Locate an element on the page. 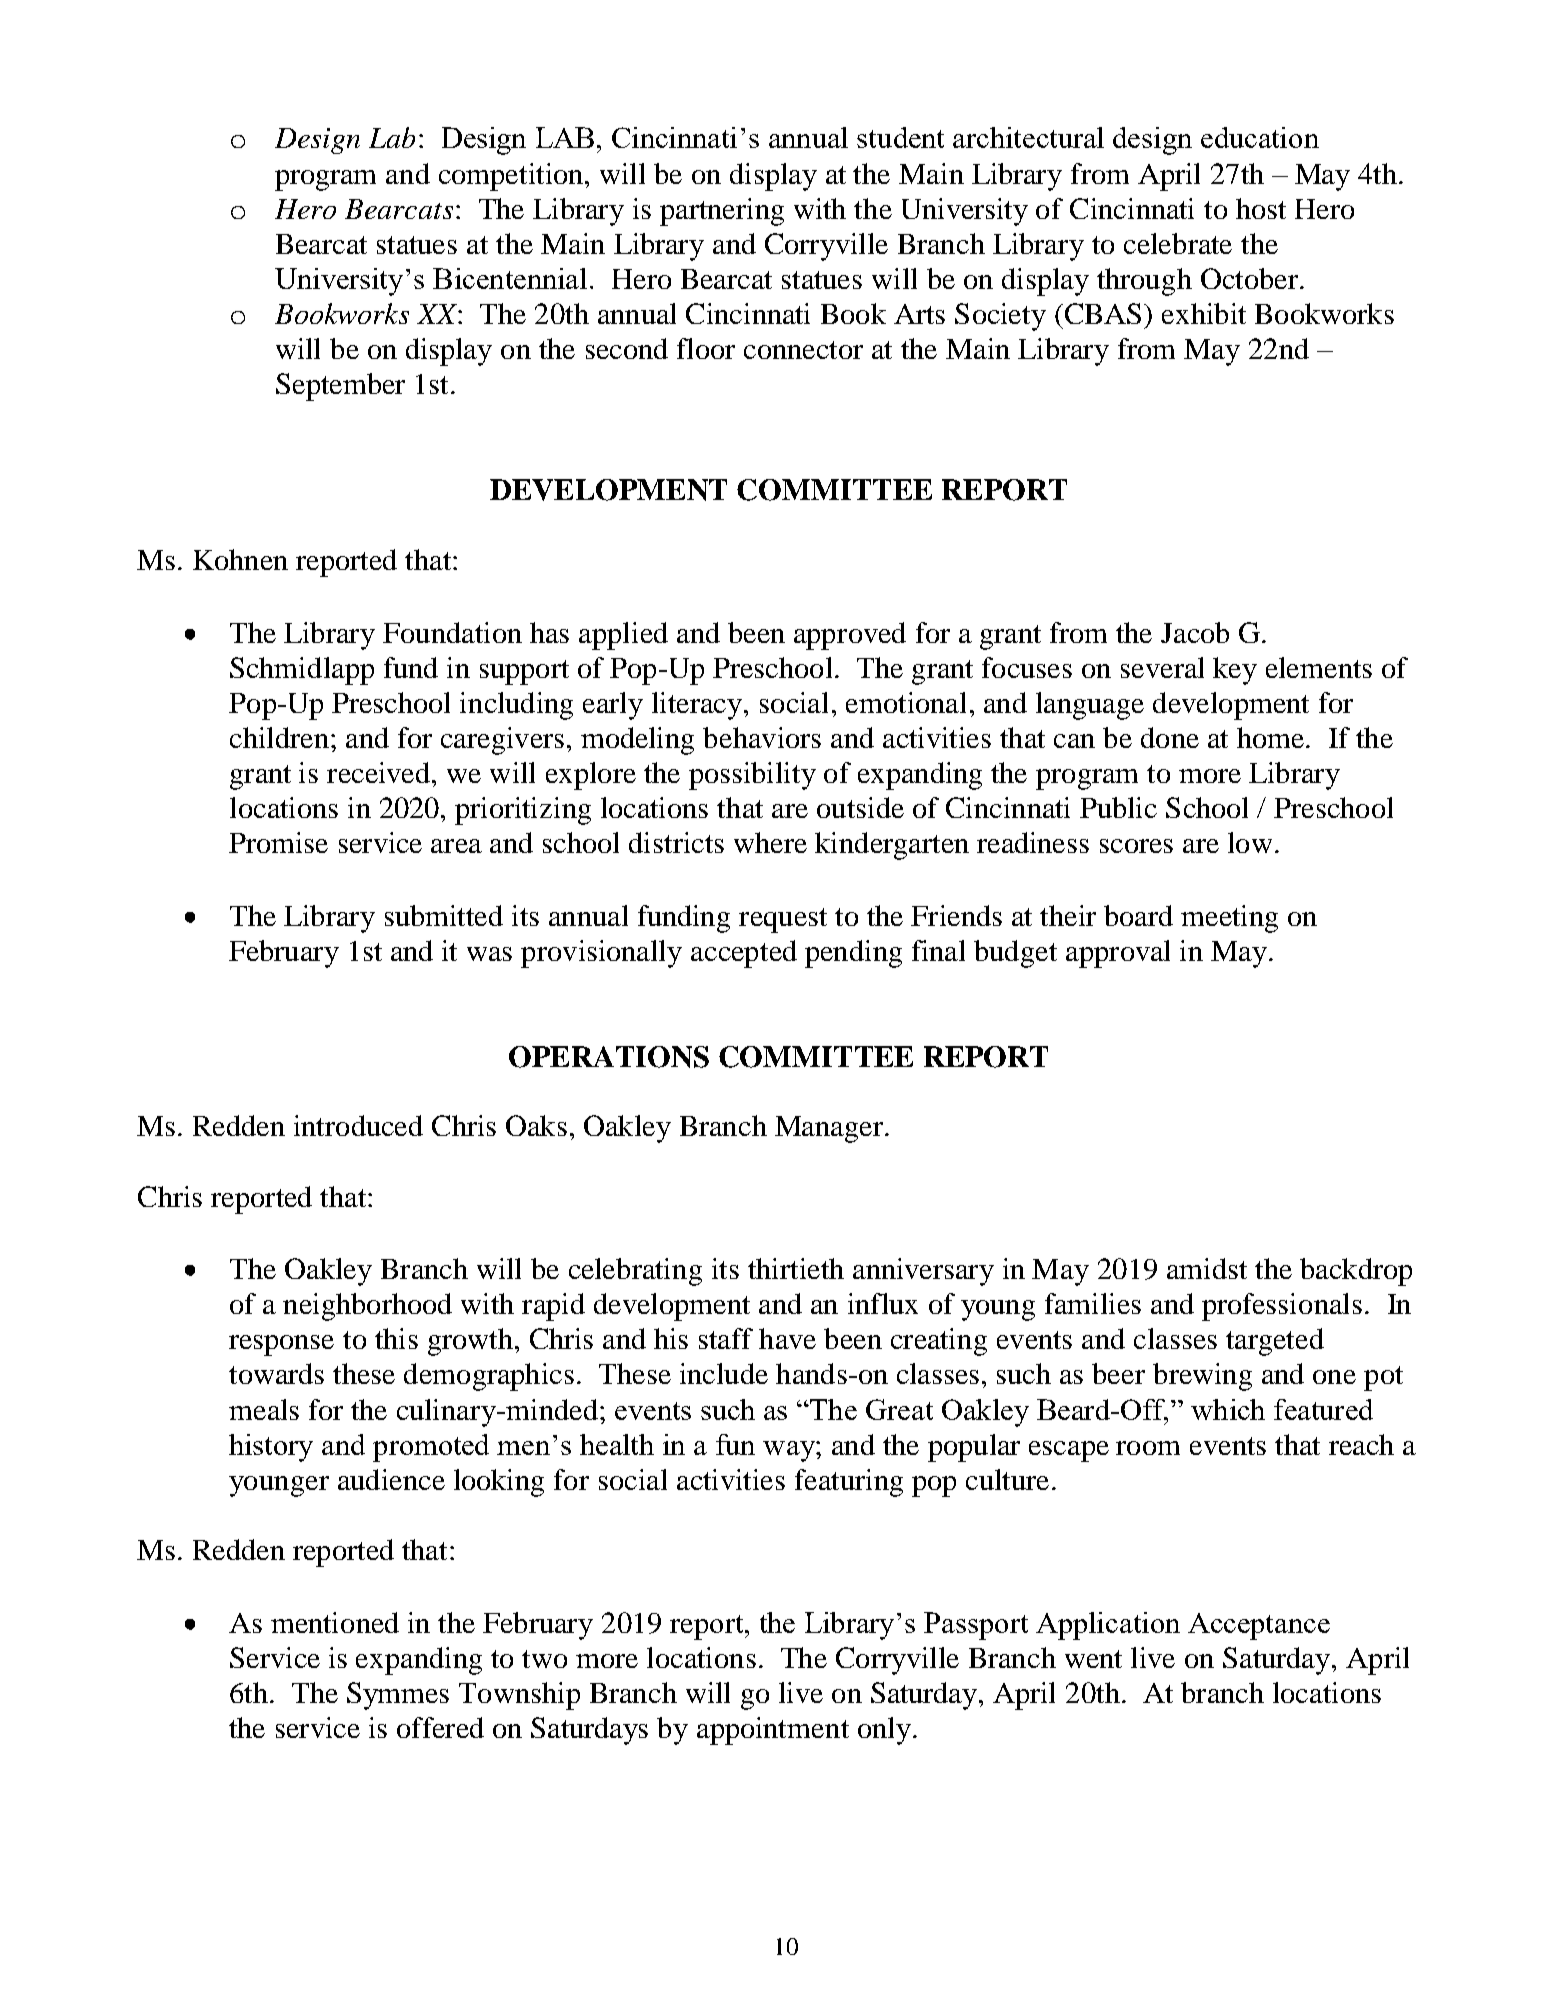  offered is located at coordinates (440, 1727).
